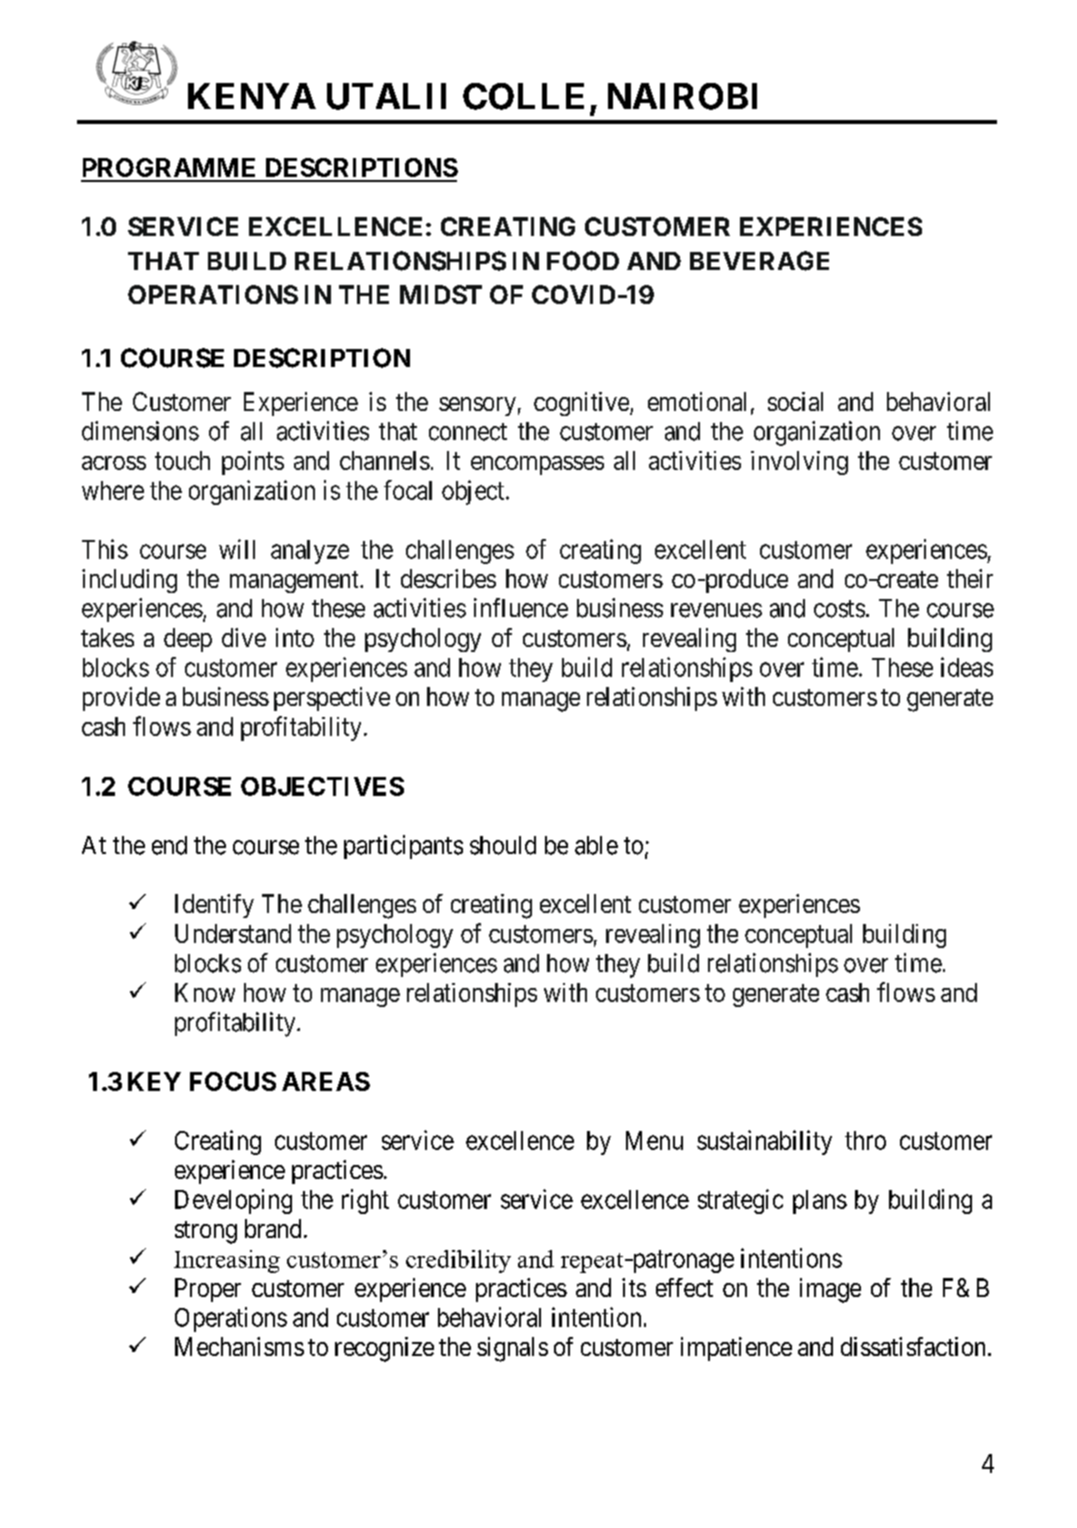 The image size is (1077, 1528). I want to click on KENYA, so click(252, 96).
